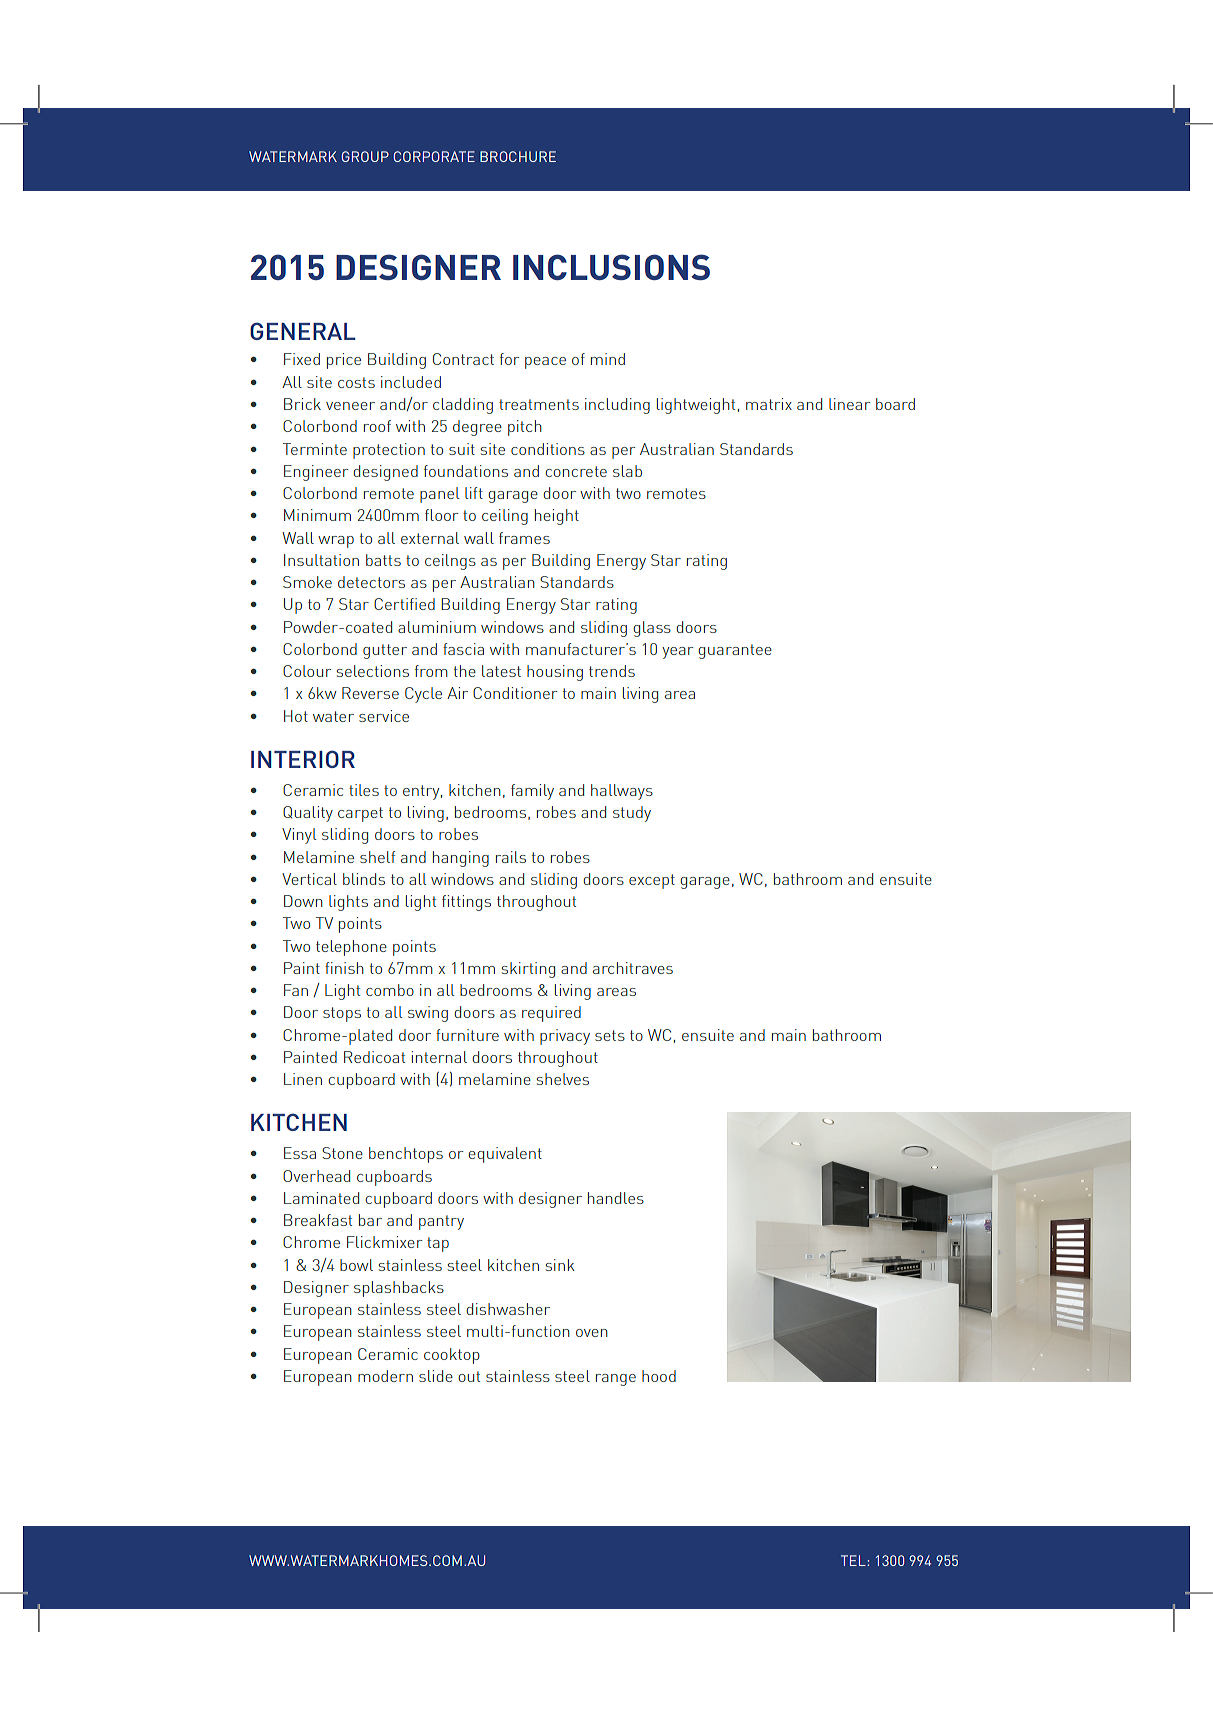 The height and width of the document is (1717, 1213). Describe the element at coordinates (611, 267) in the document. I see `INCLUSIONS` at that location.
